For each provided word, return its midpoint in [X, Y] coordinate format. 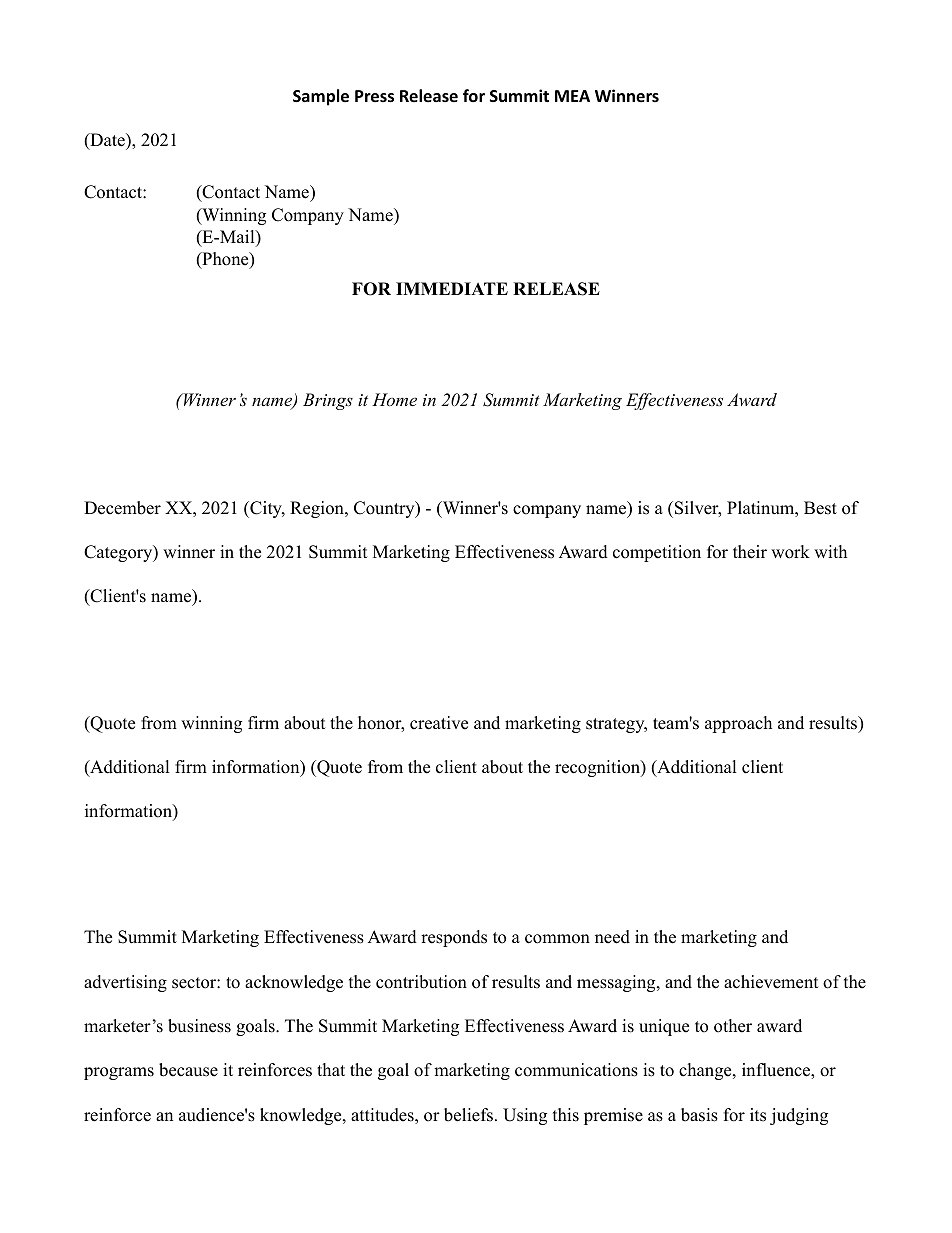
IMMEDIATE [452, 288]
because [188, 1070]
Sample [321, 97]
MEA [572, 96]
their [750, 552]
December [122, 508]
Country [385, 509]
